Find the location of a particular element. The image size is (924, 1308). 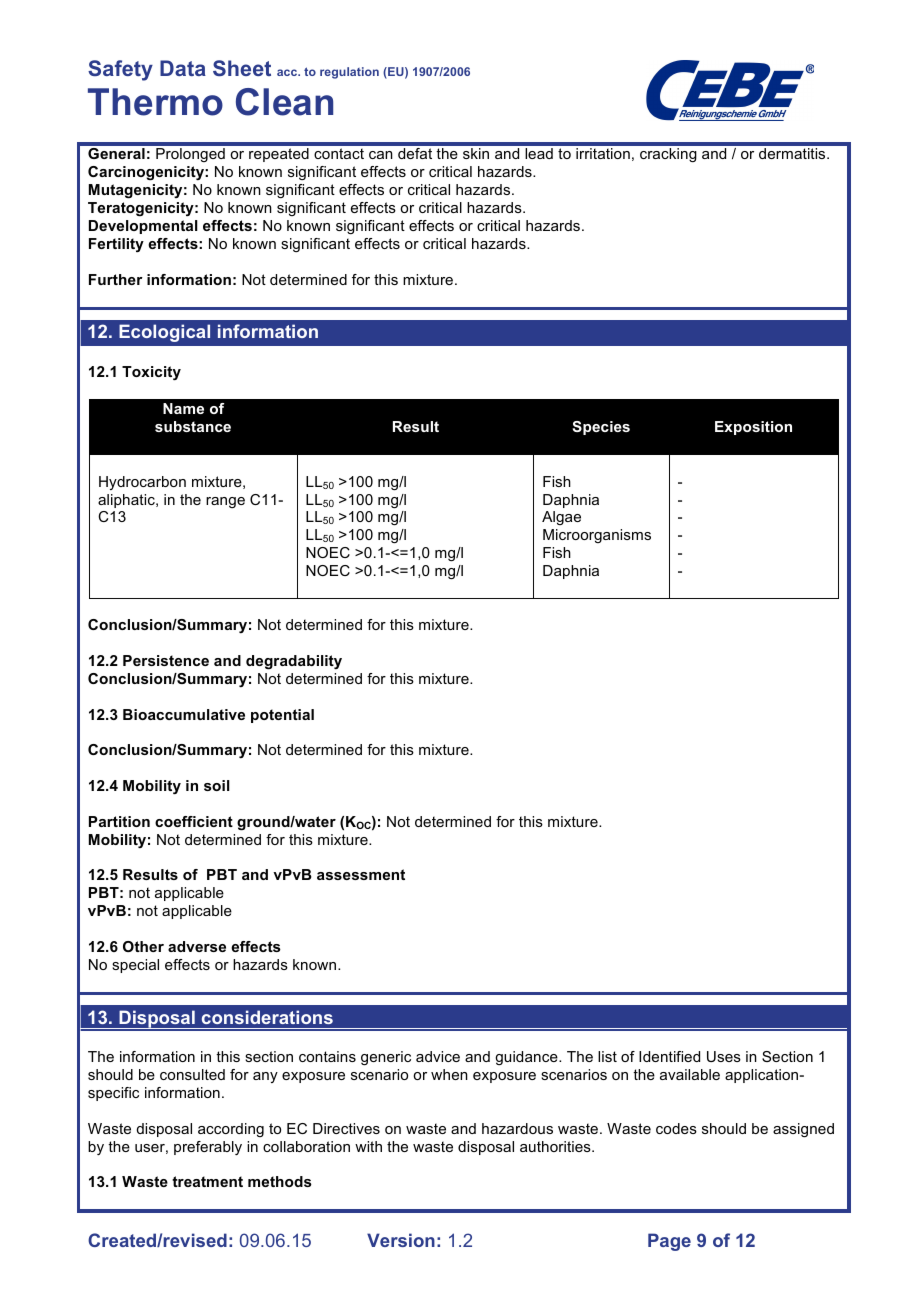

coefficient is located at coordinates (194, 821).
